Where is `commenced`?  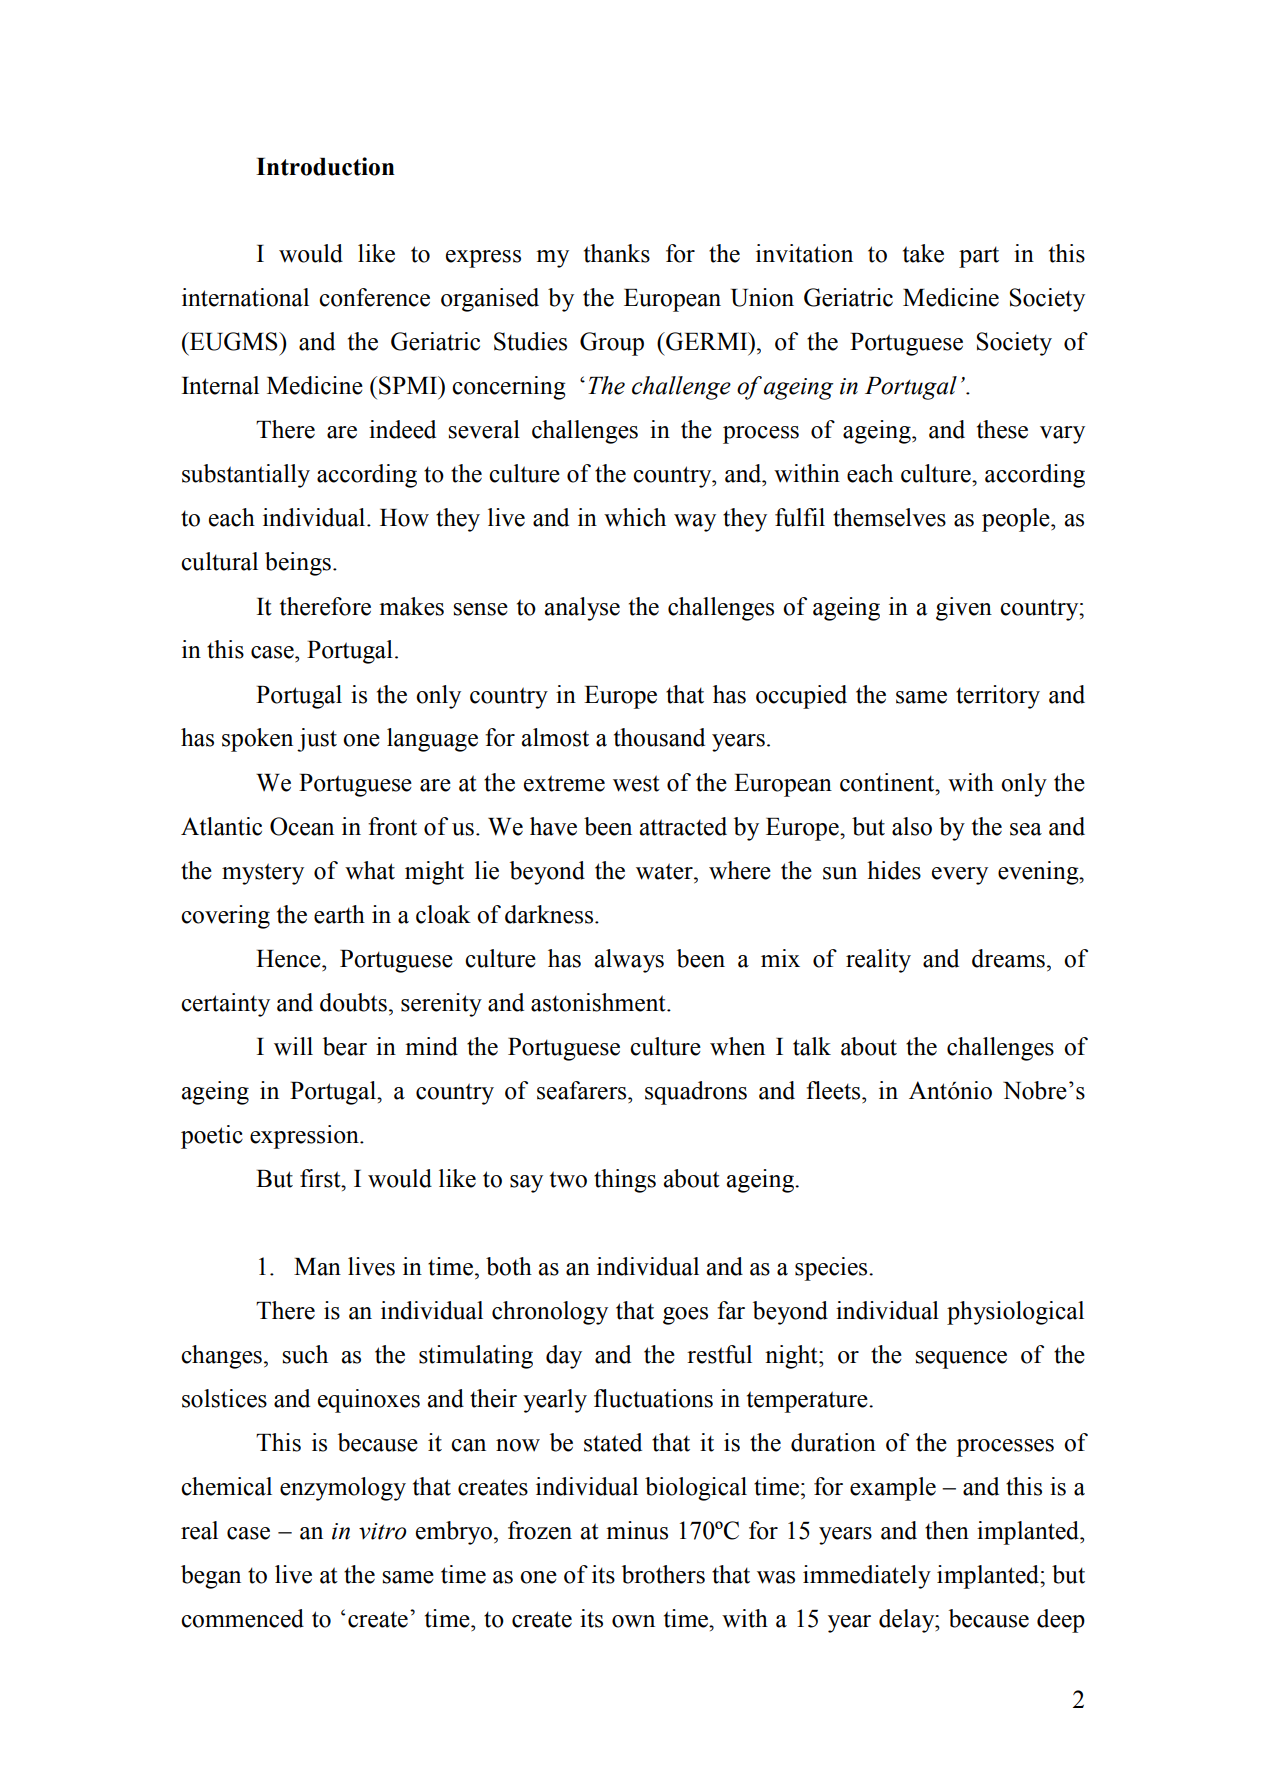 commenced is located at coordinates (242, 1618).
